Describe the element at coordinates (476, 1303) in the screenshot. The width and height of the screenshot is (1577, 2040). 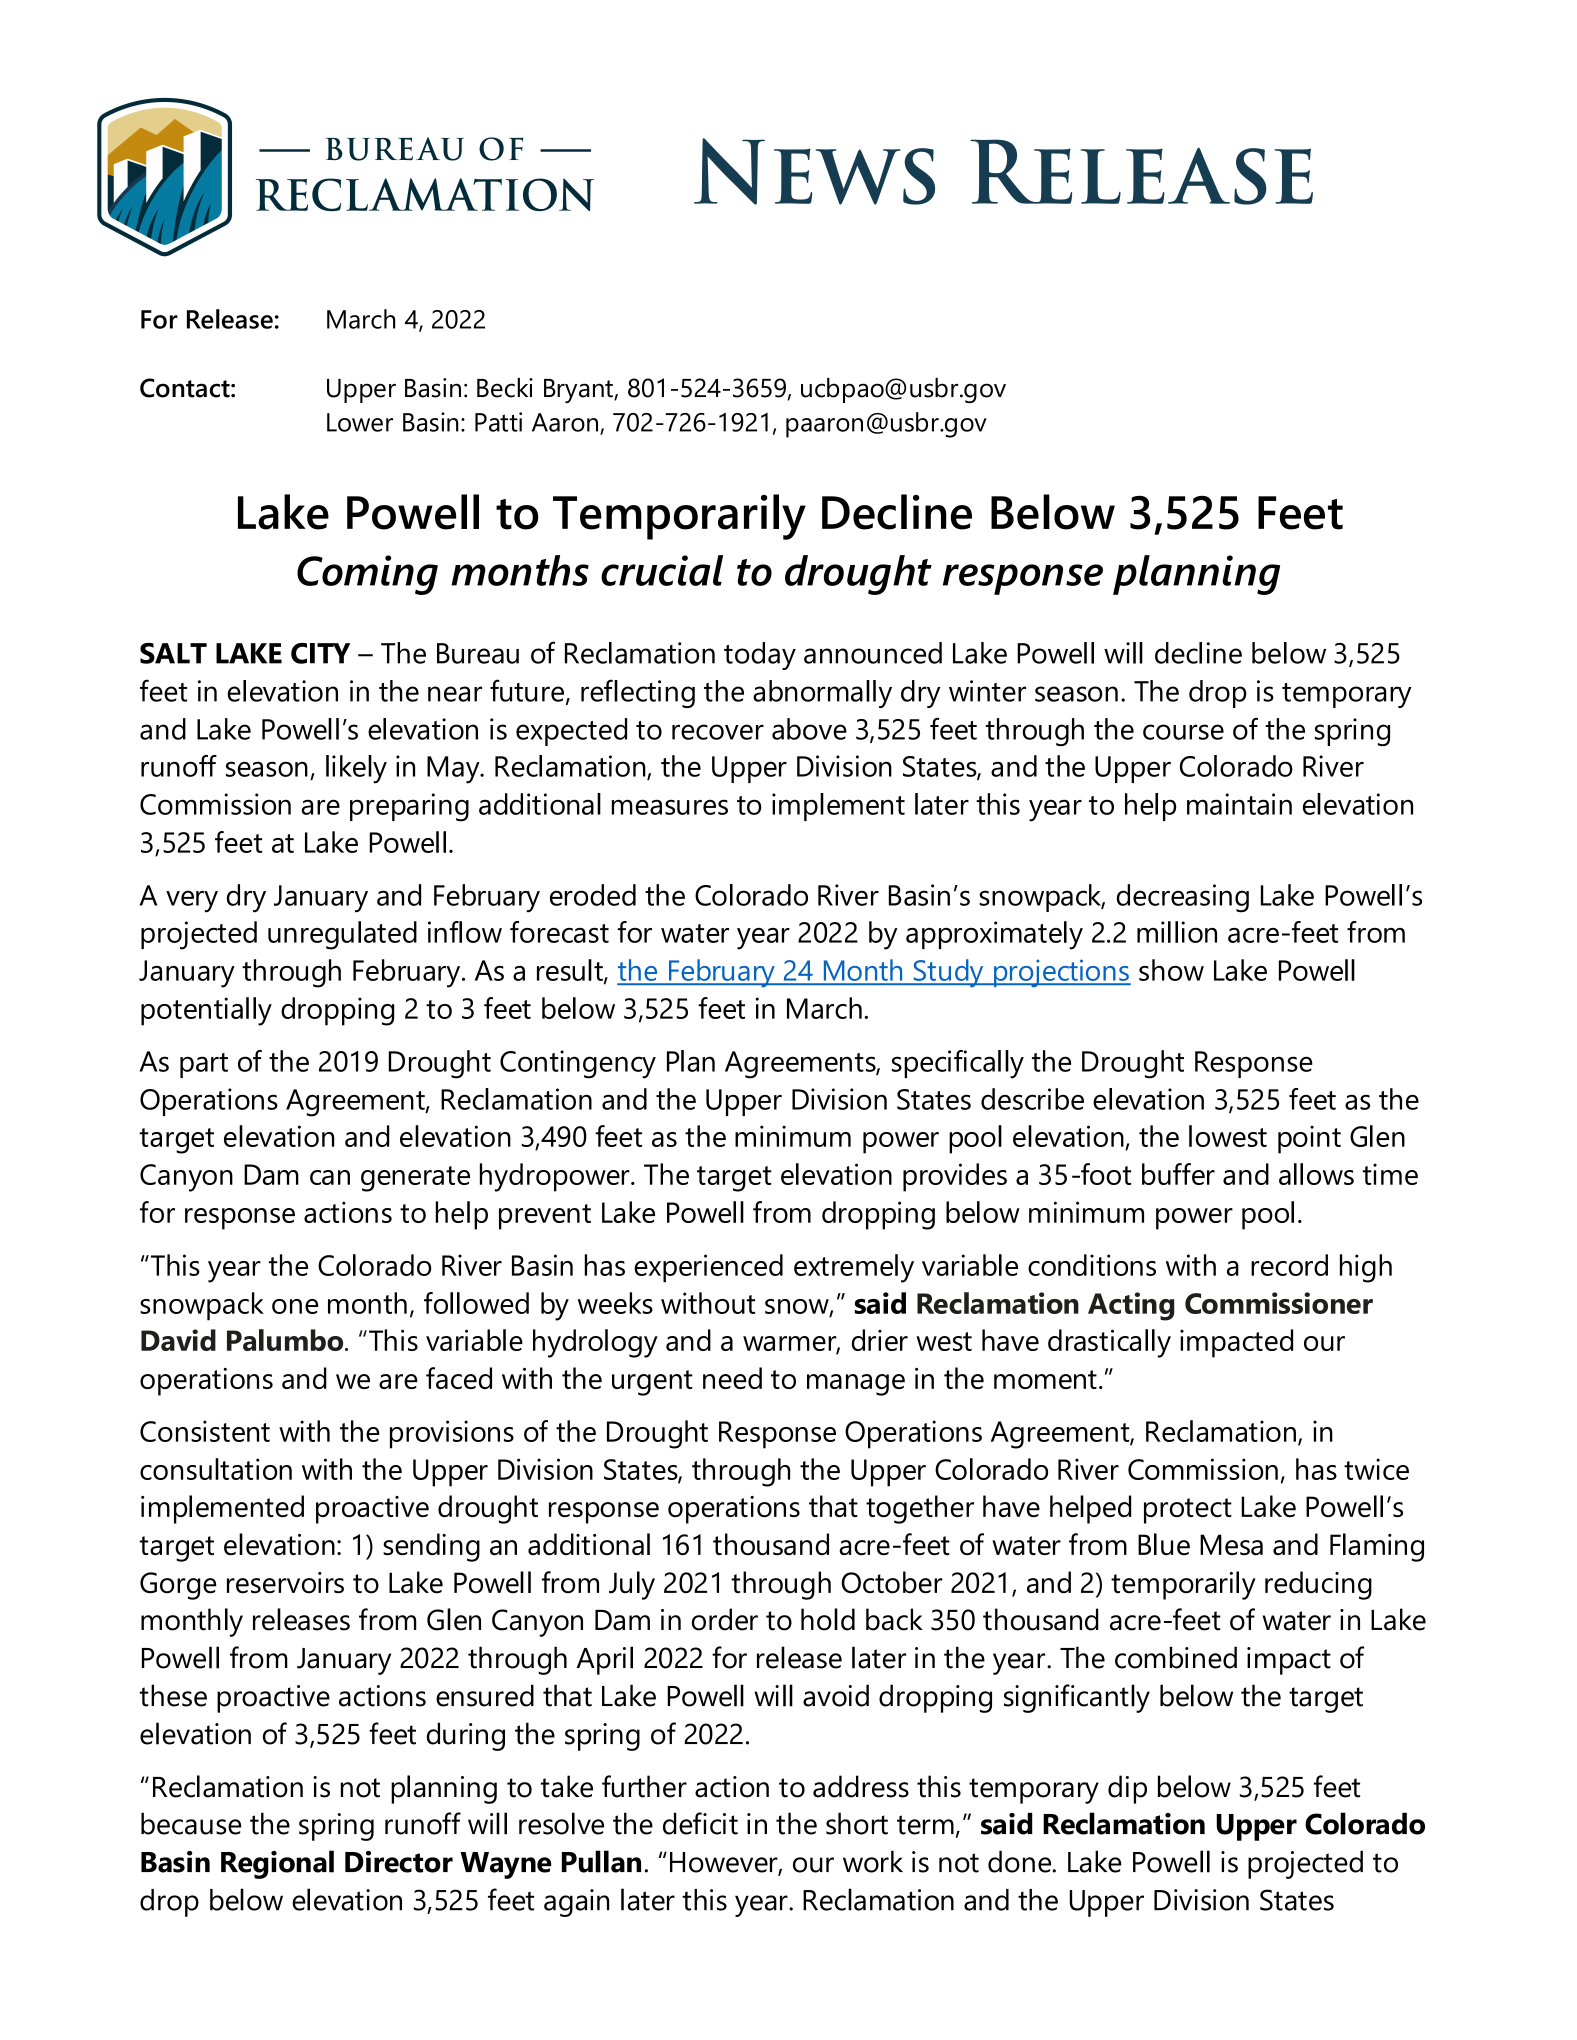
I see `followed` at that location.
